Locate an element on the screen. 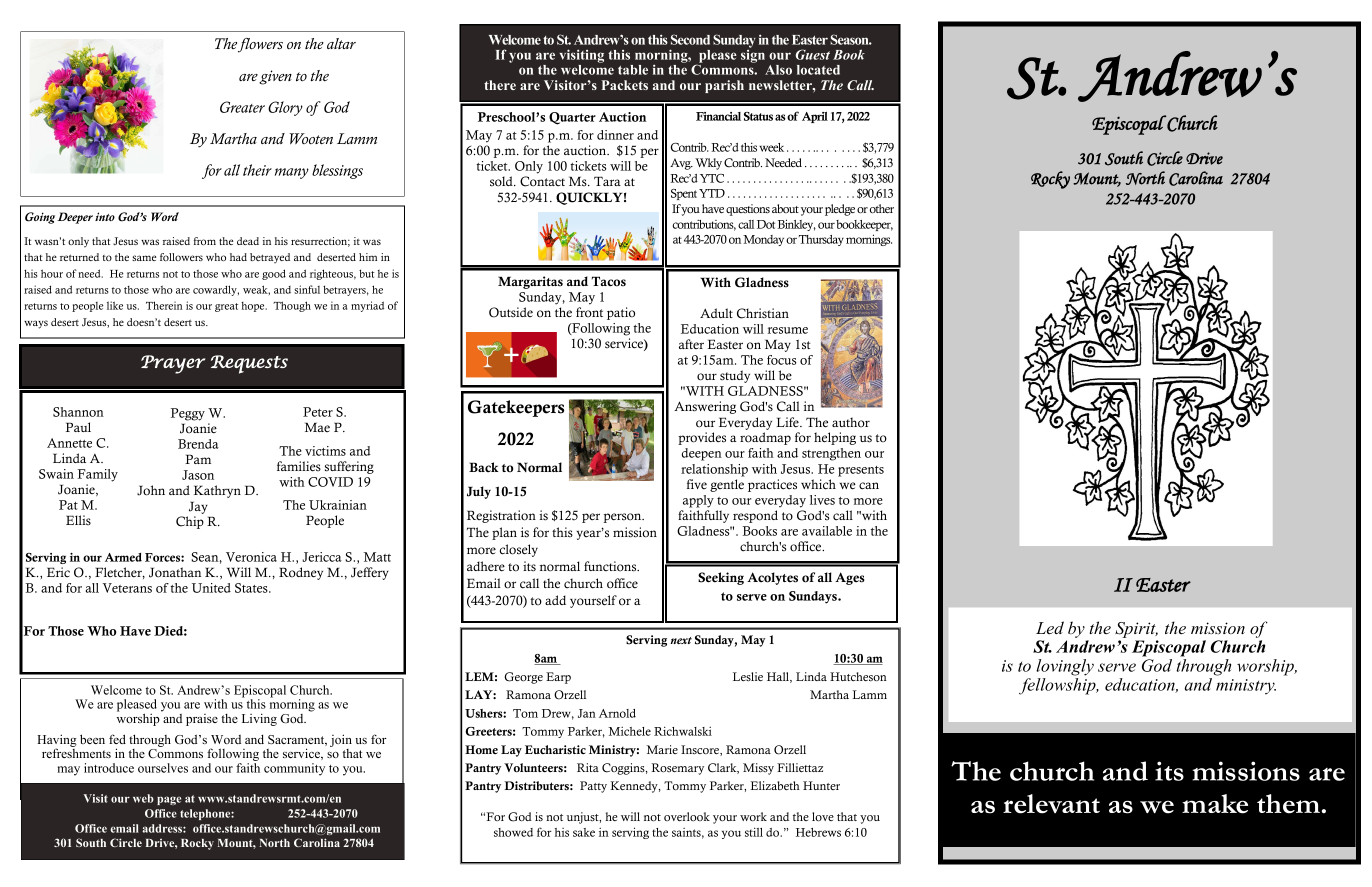 The image size is (1372, 887). Brenda is located at coordinates (198, 444).
